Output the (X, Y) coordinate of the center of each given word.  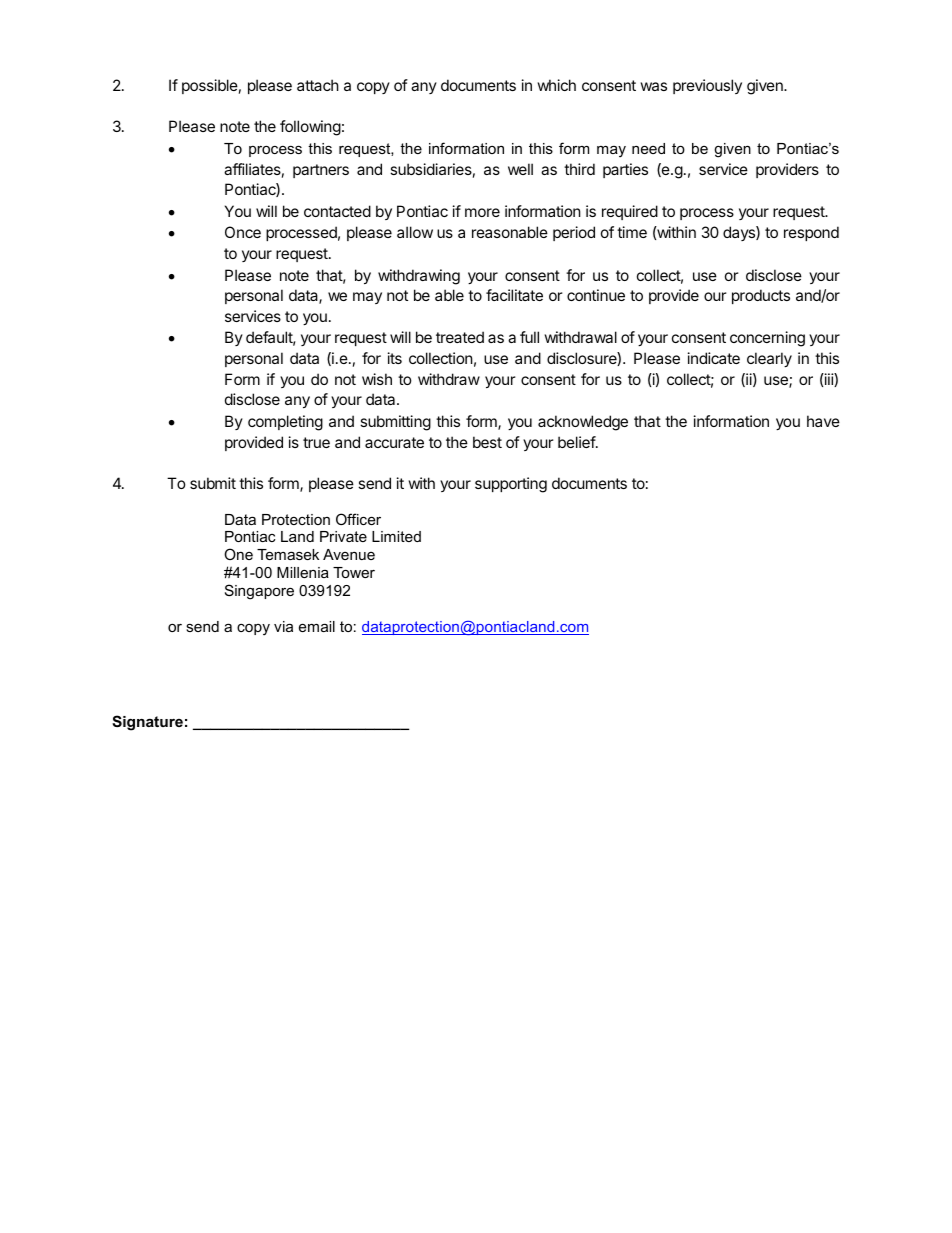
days (740, 233)
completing (285, 423)
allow (415, 232)
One (238, 554)
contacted (337, 211)
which (557, 85)
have (823, 421)
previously (707, 86)
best (487, 442)
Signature (147, 723)
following (310, 128)
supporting (511, 485)
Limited (396, 536)
